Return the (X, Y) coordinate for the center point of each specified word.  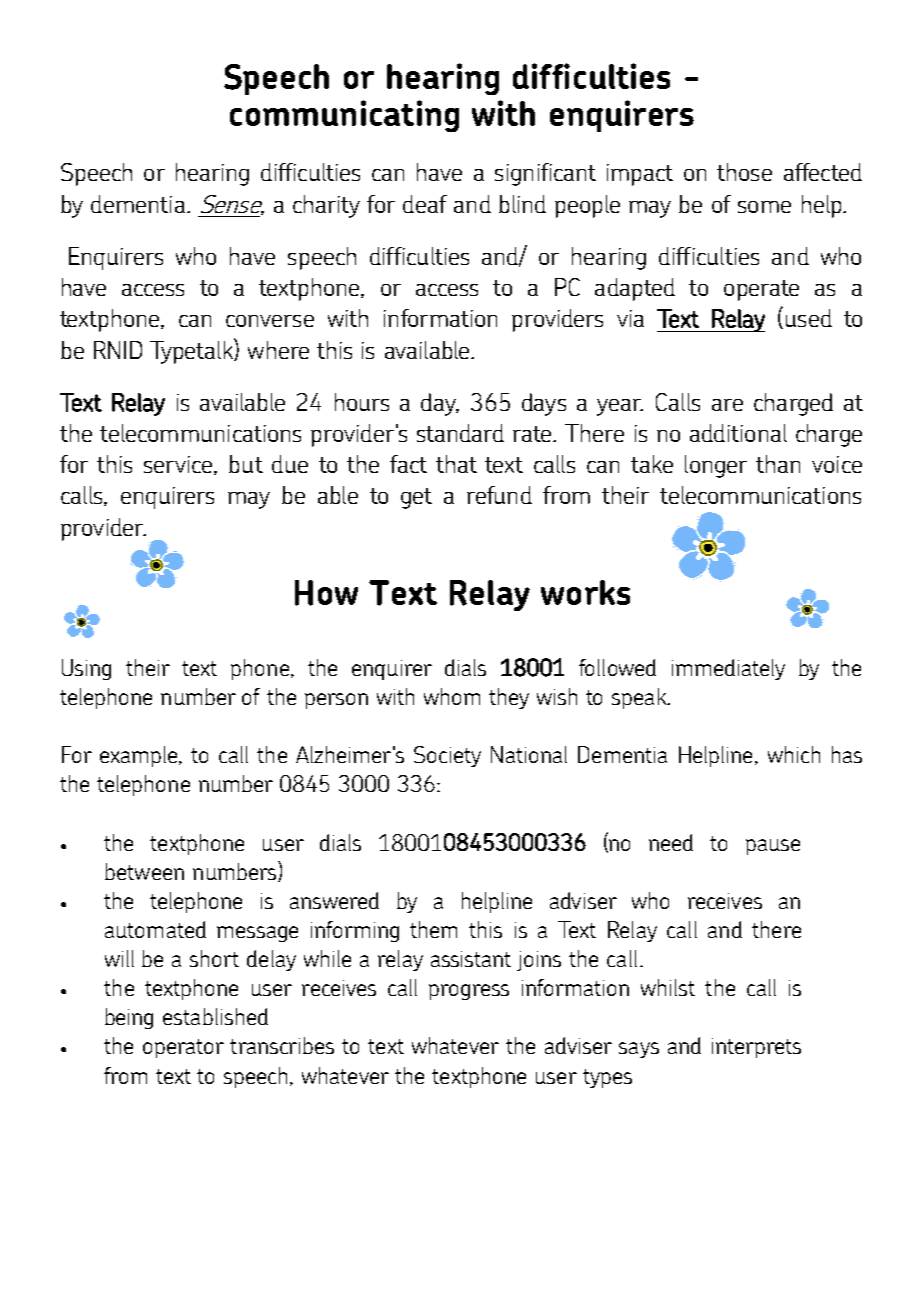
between (144, 871)
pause (773, 847)
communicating (344, 116)
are (727, 405)
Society (447, 756)
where (278, 350)
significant (545, 174)
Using (86, 669)
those (744, 172)
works (585, 592)
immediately (728, 669)
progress (469, 992)
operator (183, 1048)
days (544, 404)
